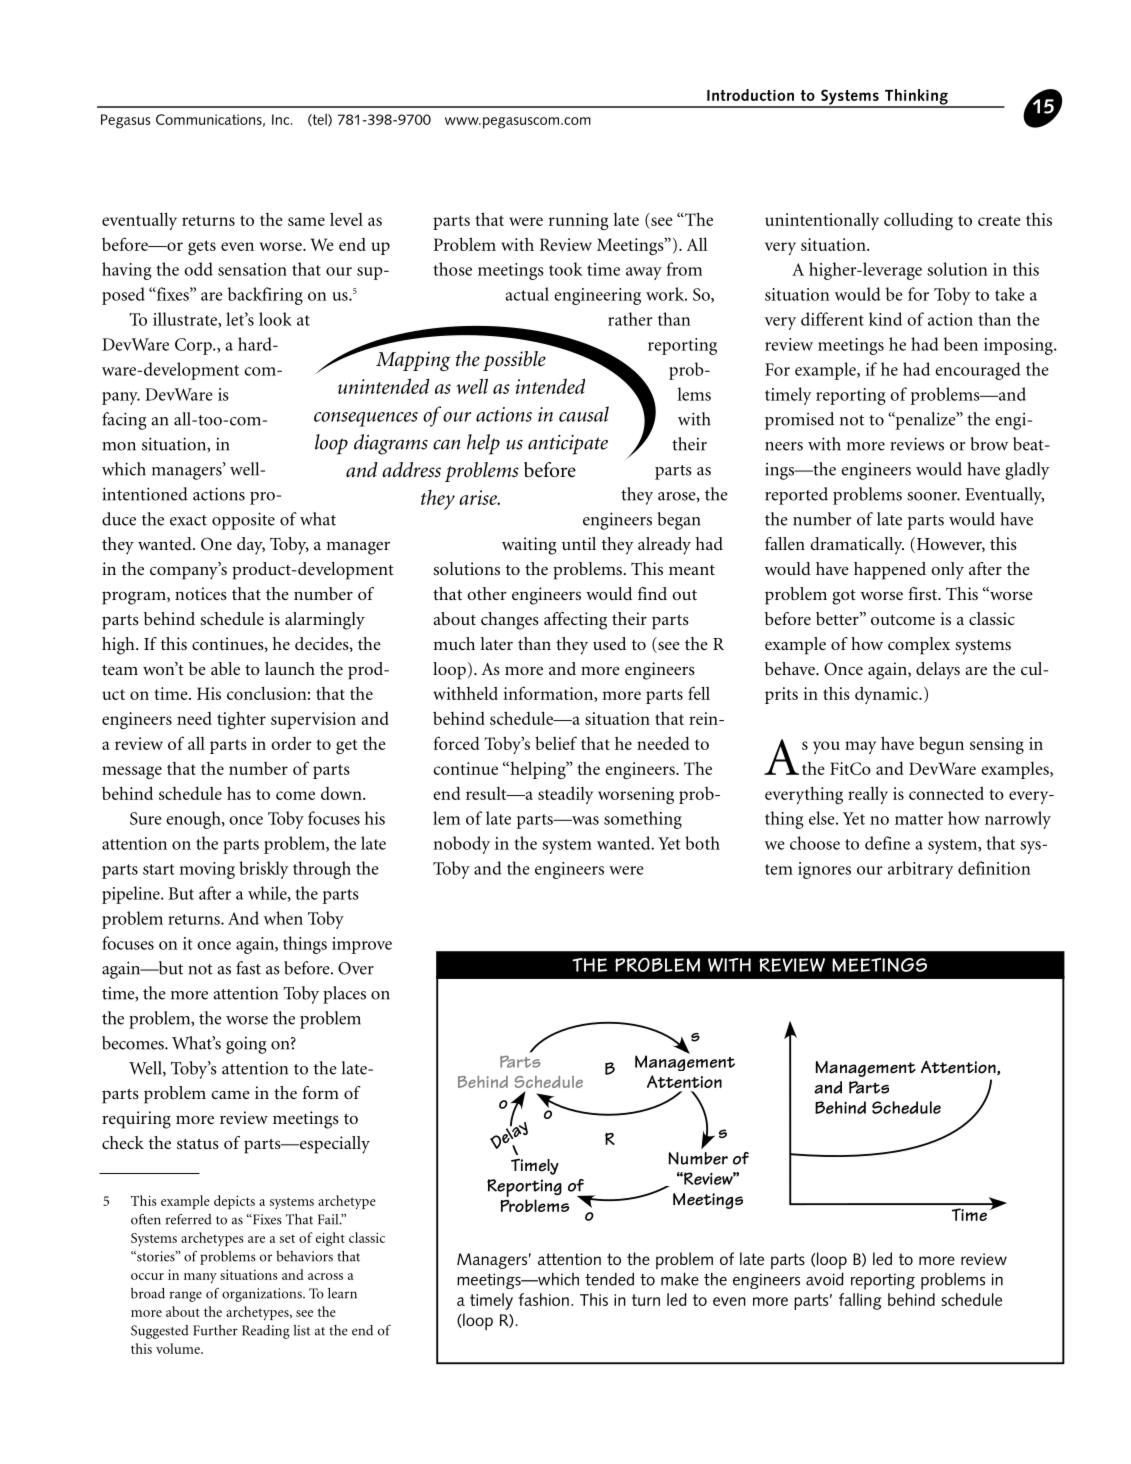  I want to click on Thinking, so click(916, 98).
